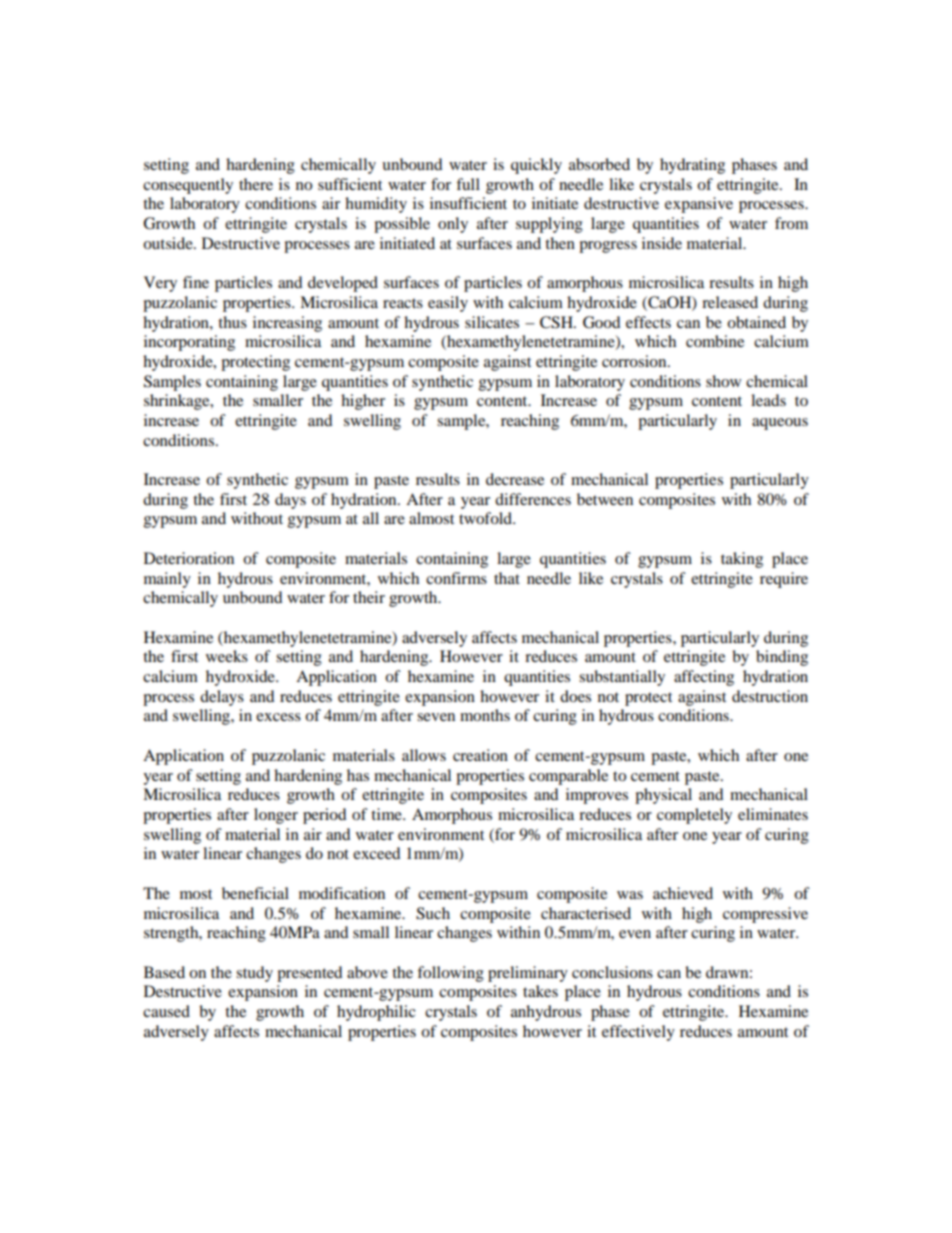  What do you see at coordinates (742, 560) in the screenshot?
I see `taking` at bounding box center [742, 560].
